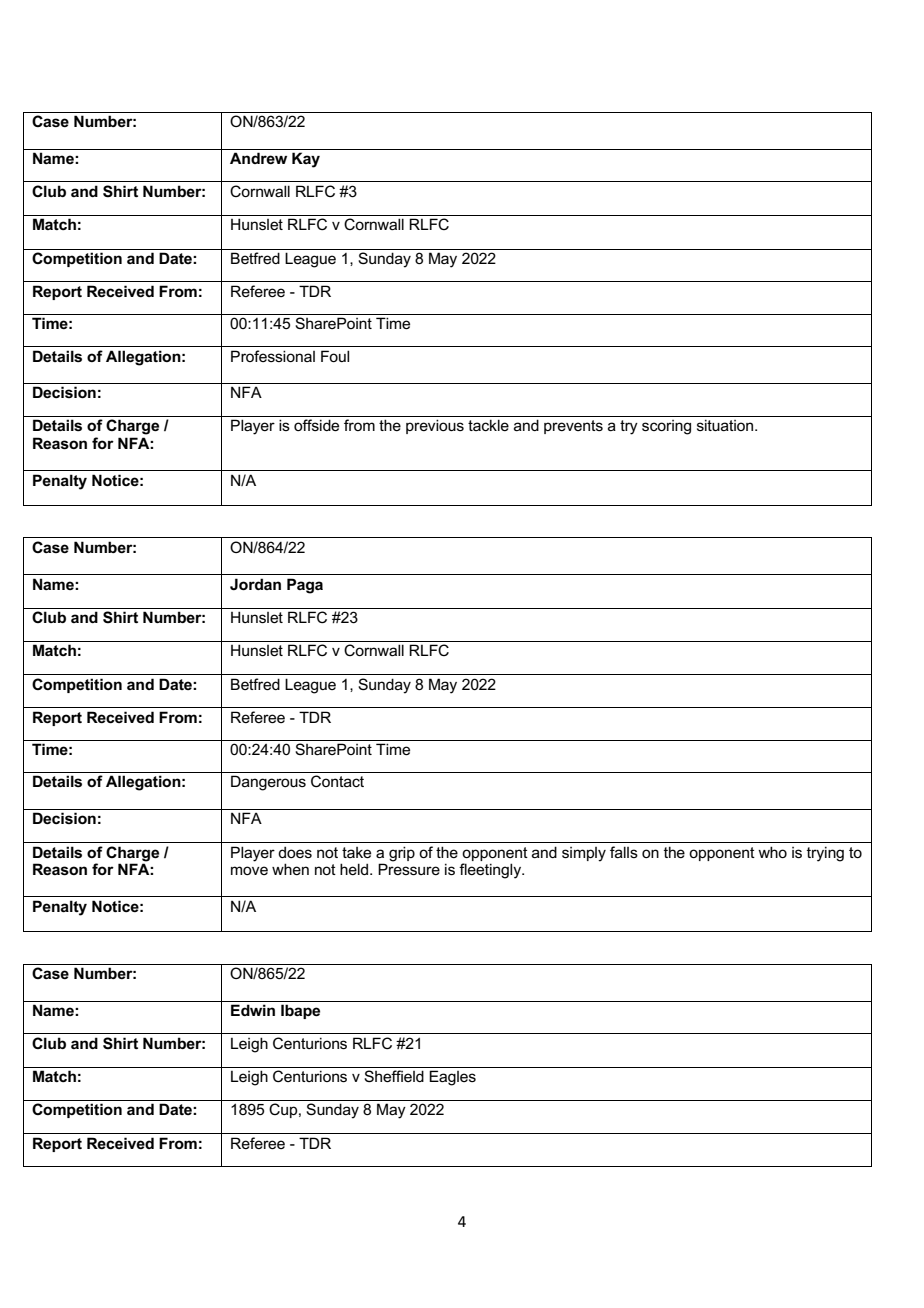 This document has height=1308, width=924. Describe the element at coordinates (573, 427) in the document. I see `prevents` at that location.
